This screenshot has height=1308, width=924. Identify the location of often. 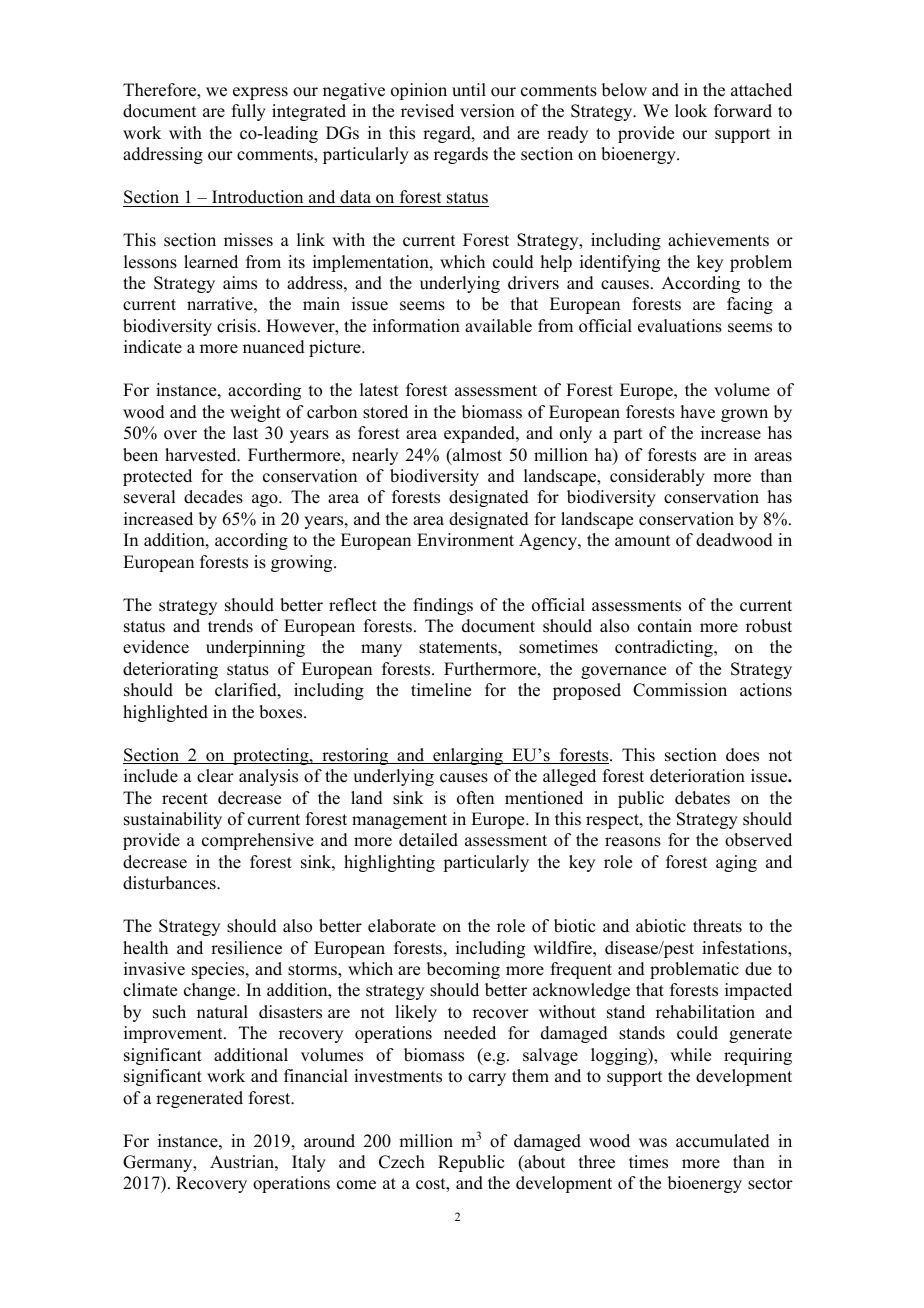
(475, 798).
